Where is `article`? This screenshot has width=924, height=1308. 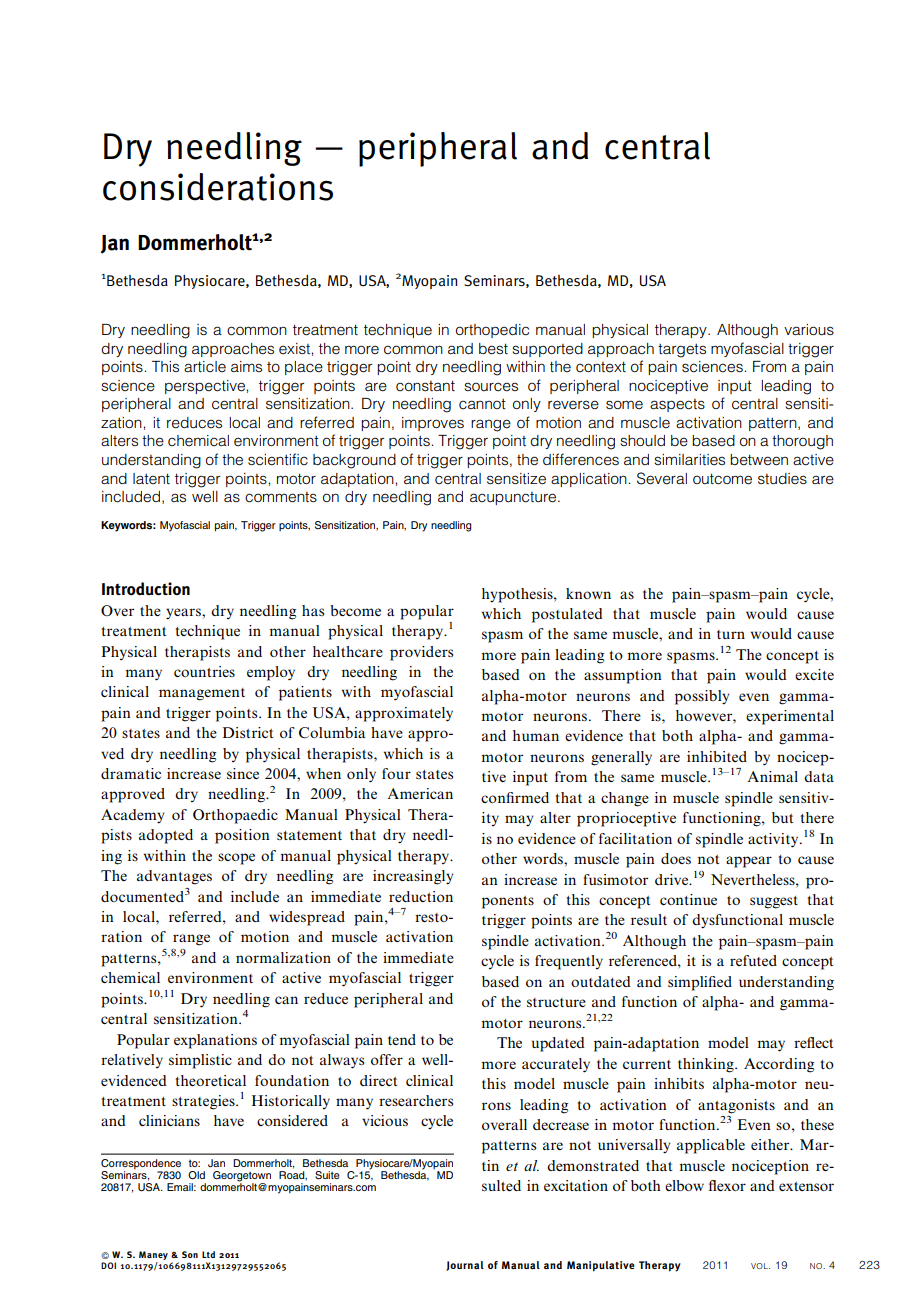 article is located at coordinates (205, 366).
